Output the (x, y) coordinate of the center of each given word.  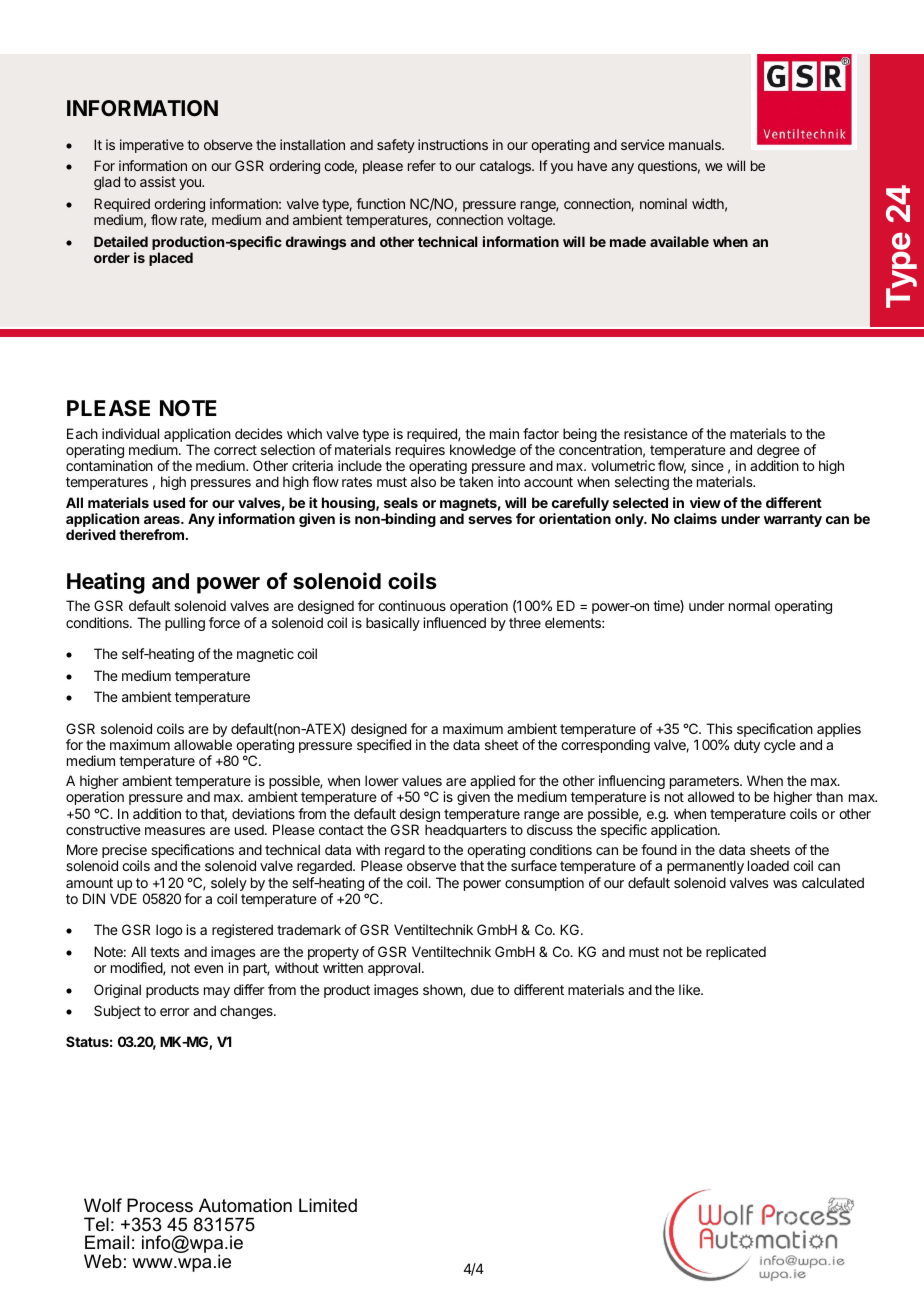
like (690, 989)
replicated (736, 953)
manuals (696, 144)
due (482, 989)
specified (384, 746)
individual (130, 433)
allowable (203, 744)
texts (165, 952)
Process (160, 1205)
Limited (328, 1205)
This (719, 728)
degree (778, 452)
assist (158, 181)
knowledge (482, 452)
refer (422, 165)
